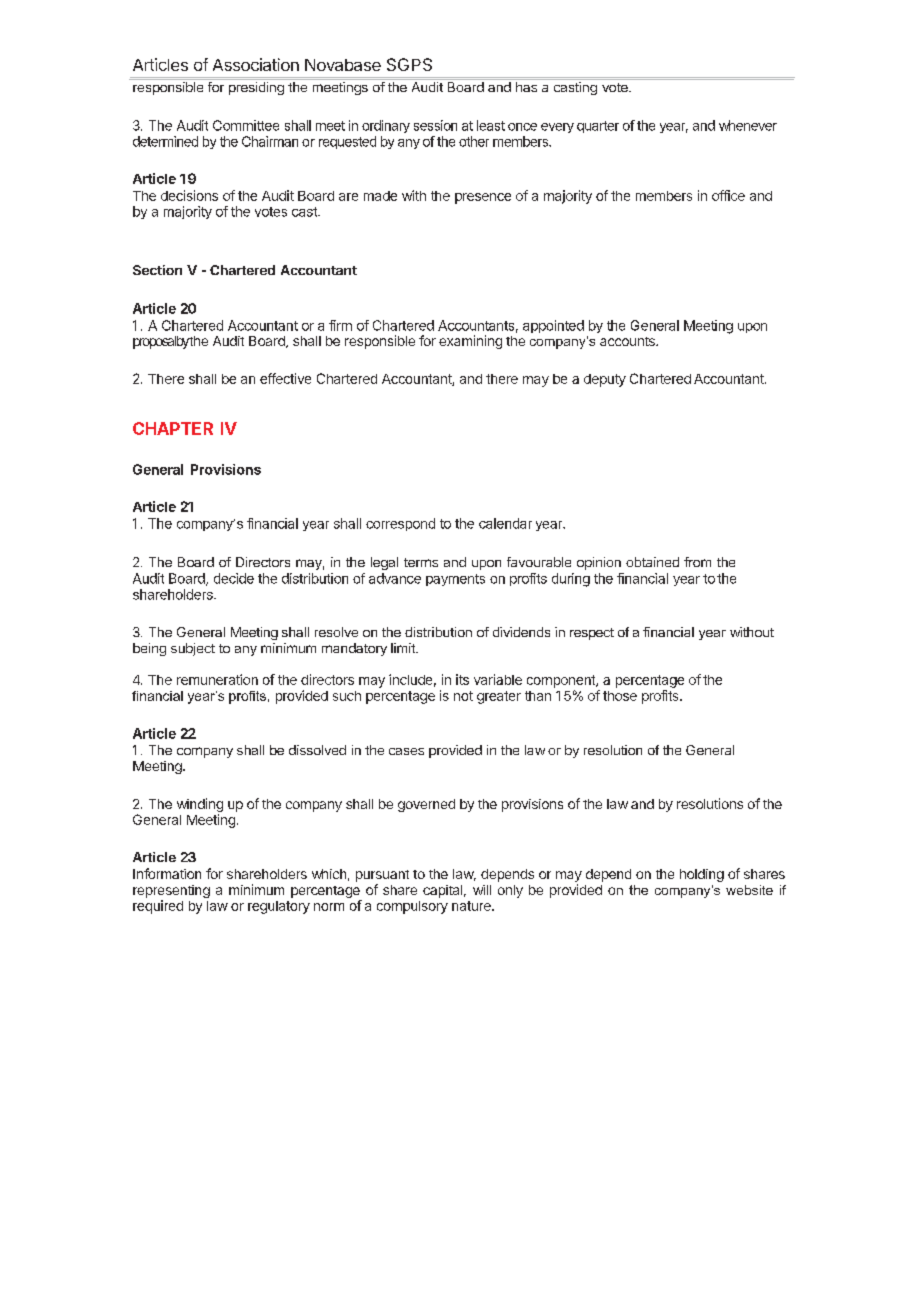 The height and width of the screenshot is (1309, 924). I want to click on accounts, so click(628, 341).
